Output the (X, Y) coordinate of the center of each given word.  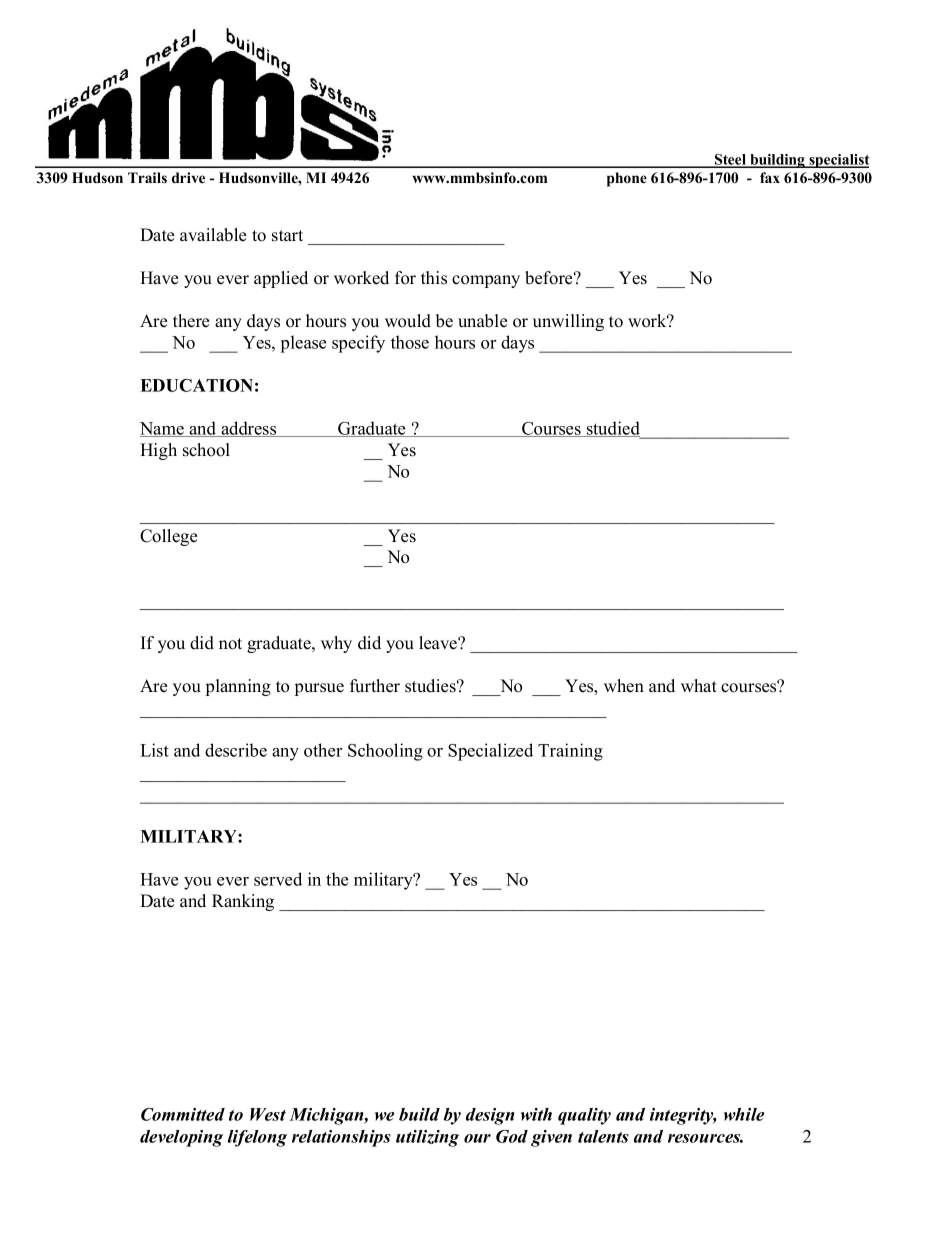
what (699, 685)
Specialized (490, 752)
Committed (183, 1114)
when (624, 686)
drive (188, 177)
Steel (730, 160)
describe (236, 750)
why (336, 644)
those (410, 342)
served (278, 879)
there (191, 321)
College (168, 537)
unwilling (568, 322)
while (744, 1114)
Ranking (243, 902)
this (434, 278)
